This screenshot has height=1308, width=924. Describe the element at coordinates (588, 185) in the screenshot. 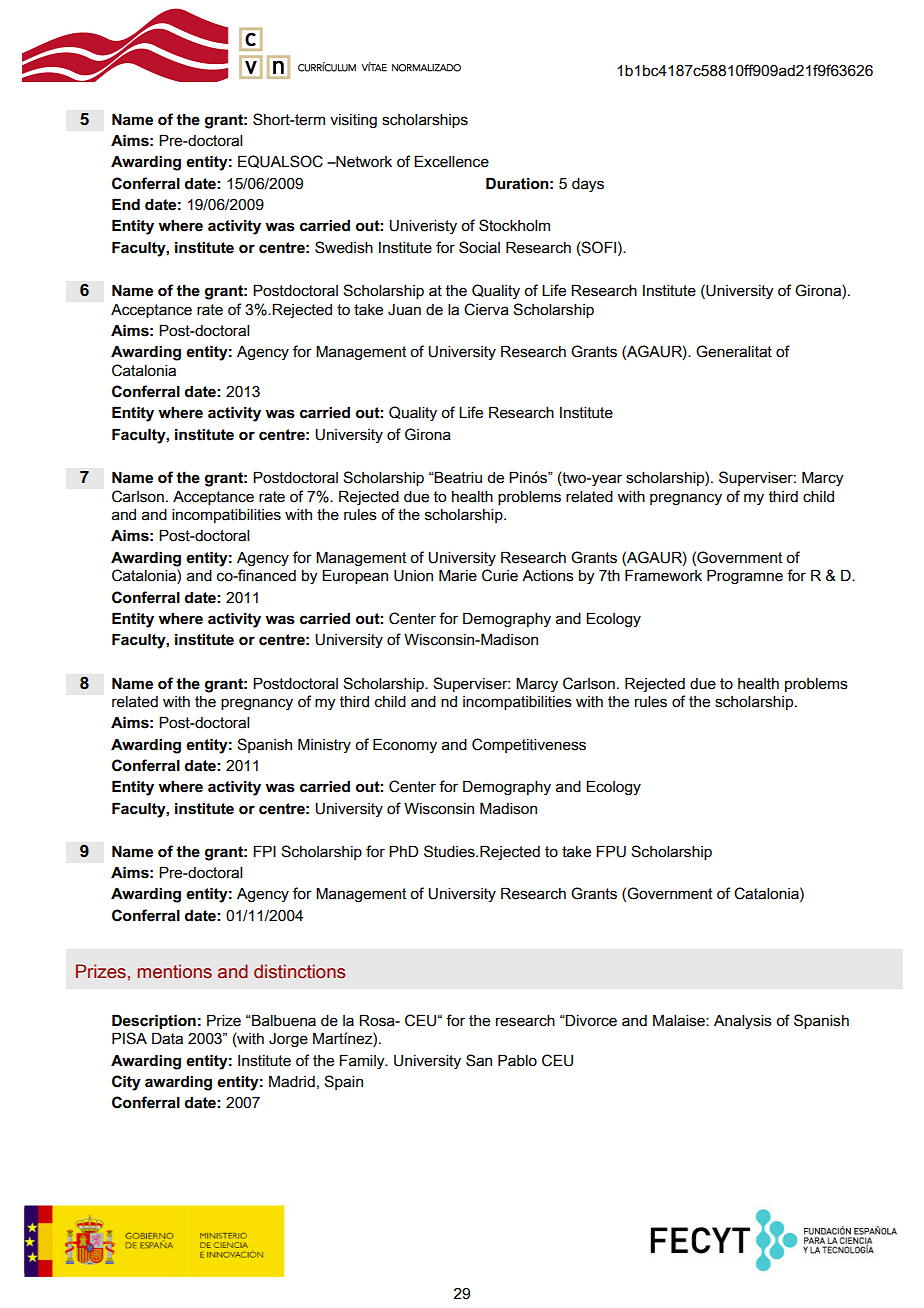

I see `days` at that location.
